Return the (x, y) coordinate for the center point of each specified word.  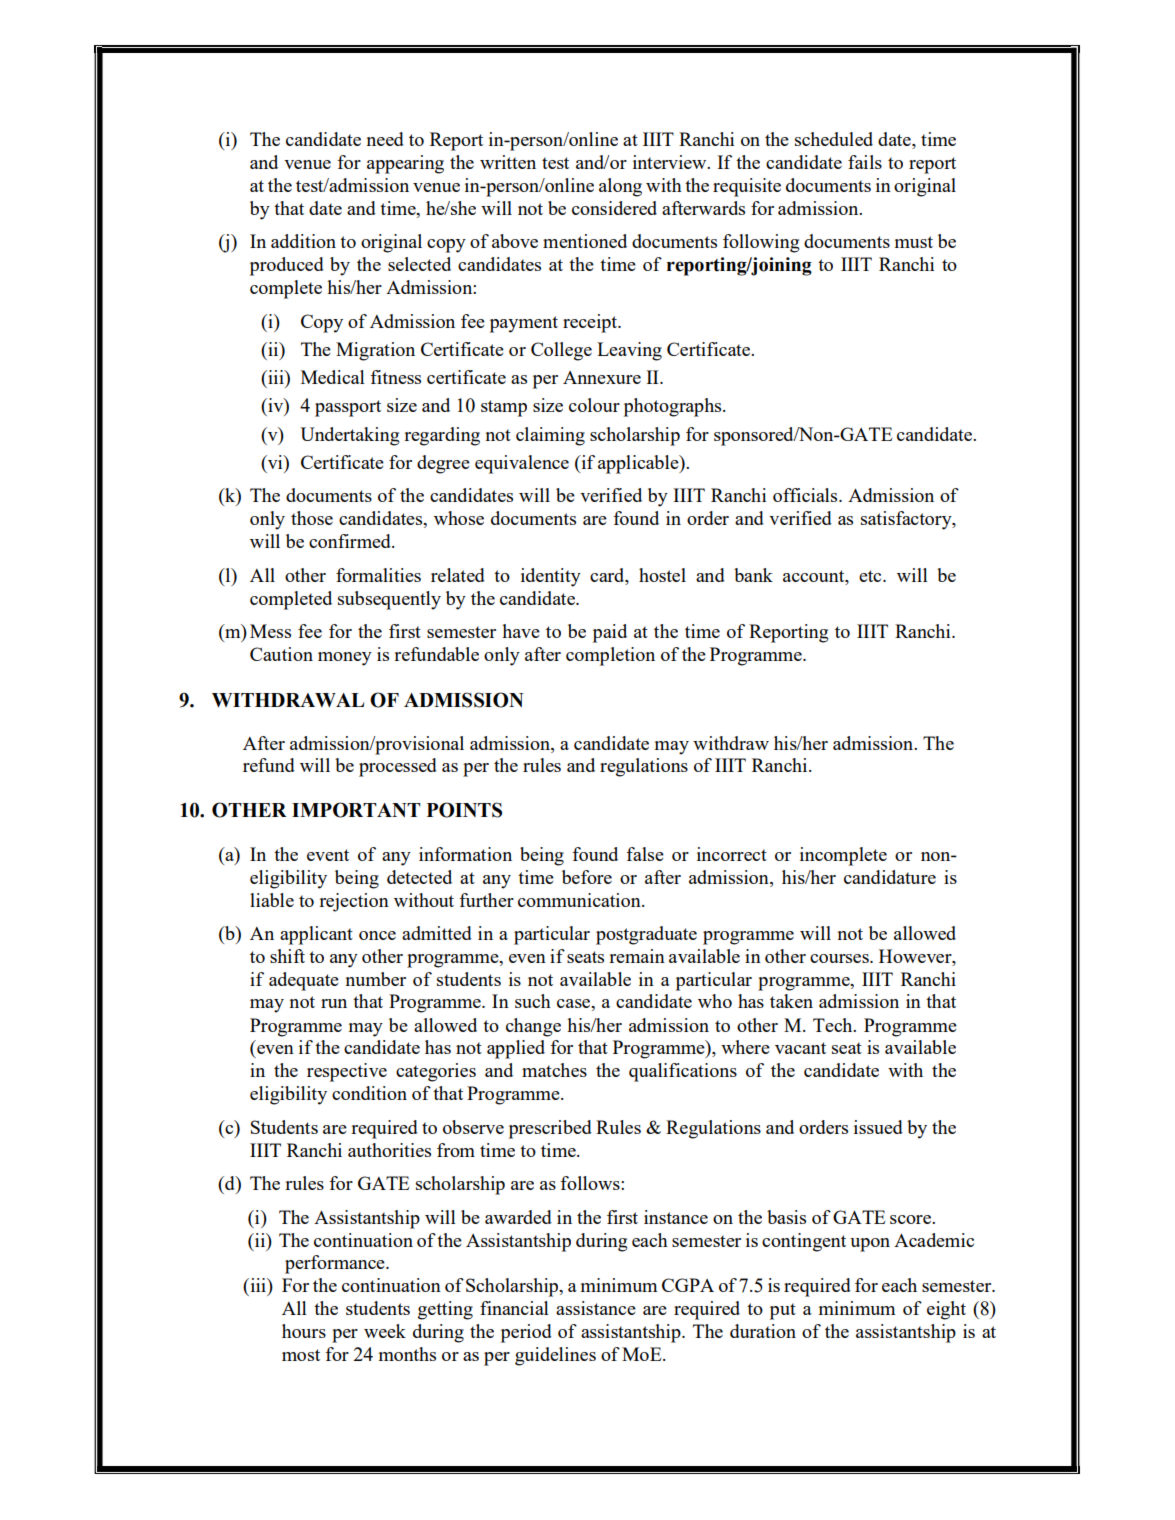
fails (865, 162)
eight (946, 1310)
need (385, 139)
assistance (596, 1308)
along (620, 187)
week (385, 1331)
